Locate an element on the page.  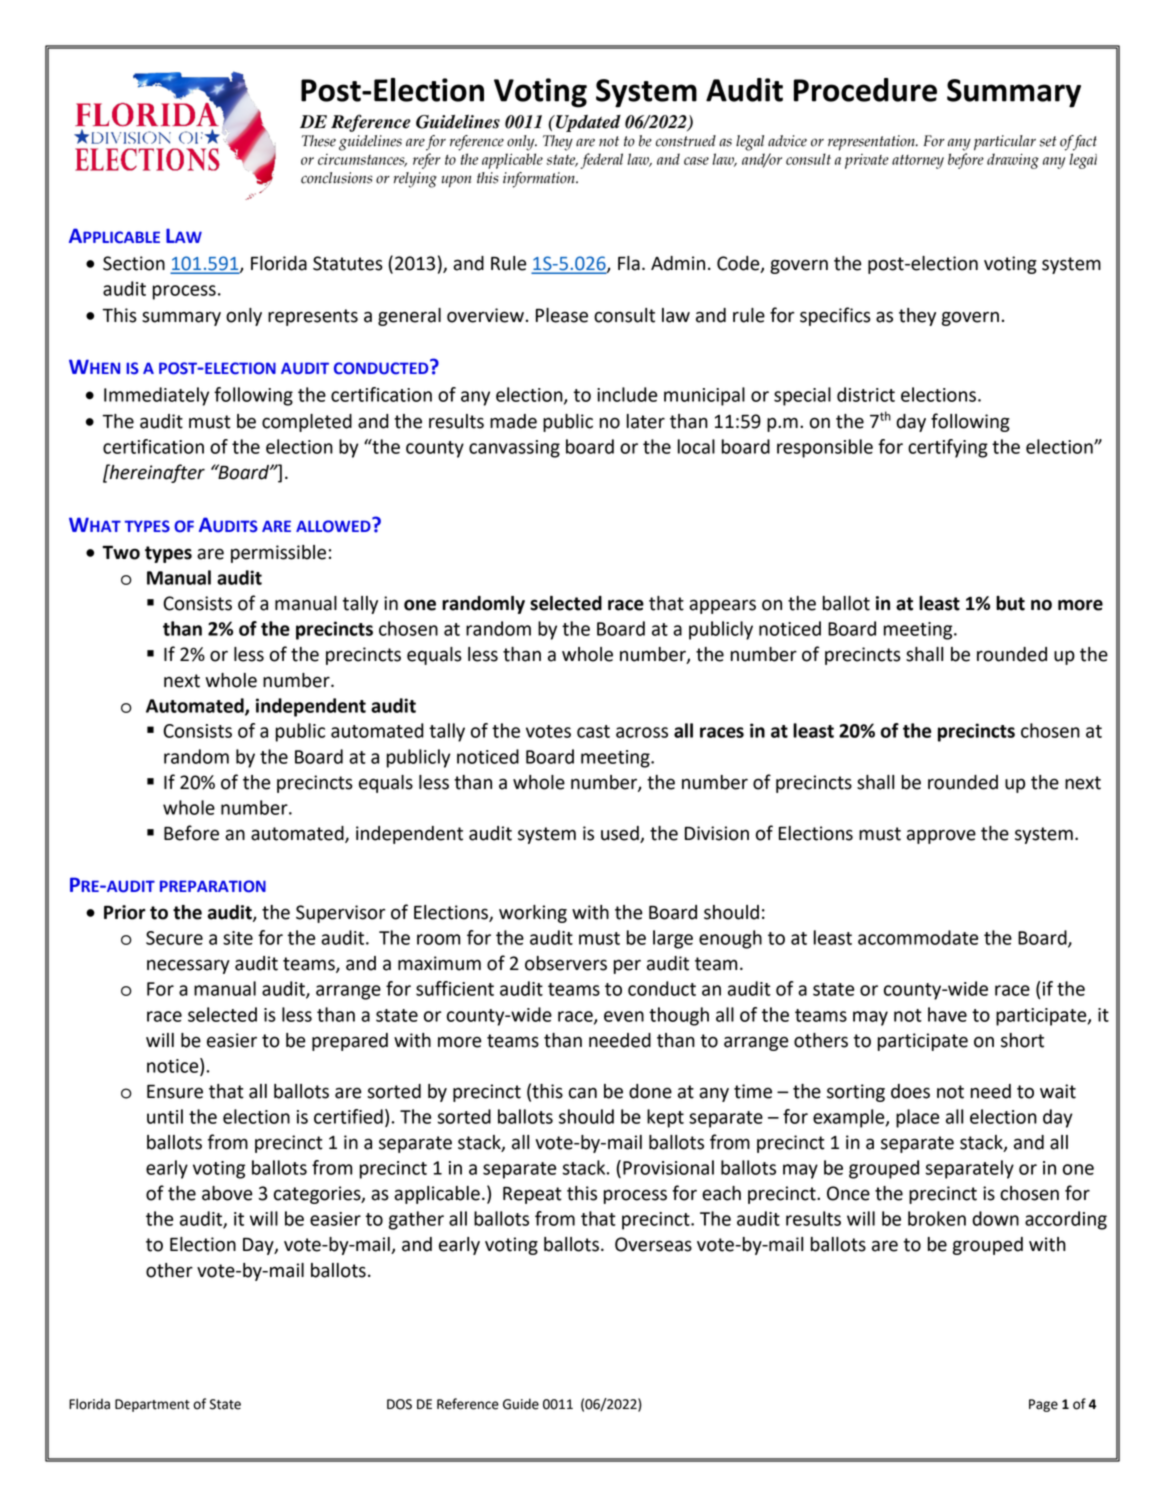
canvassing is located at coordinates (514, 449).
